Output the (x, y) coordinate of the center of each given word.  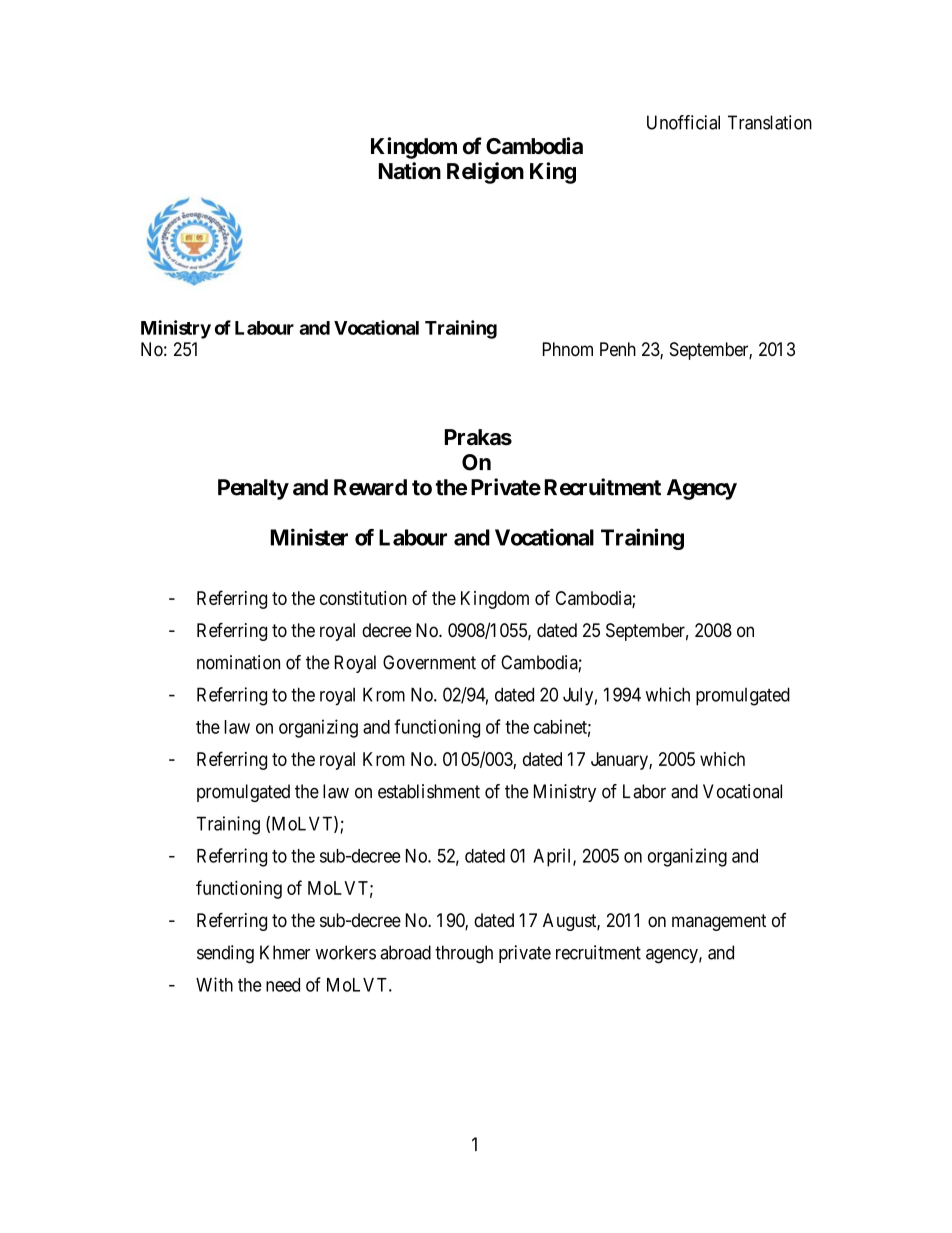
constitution (363, 598)
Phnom (568, 349)
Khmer (285, 952)
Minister (309, 537)
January (620, 761)
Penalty (253, 489)
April (553, 857)
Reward (370, 487)
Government (429, 662)
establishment (429, 791)
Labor (644, 791)
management (719, 922)
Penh (618, 349)
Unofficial (683, 122)
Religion (485, 173)
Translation (770, 122)
